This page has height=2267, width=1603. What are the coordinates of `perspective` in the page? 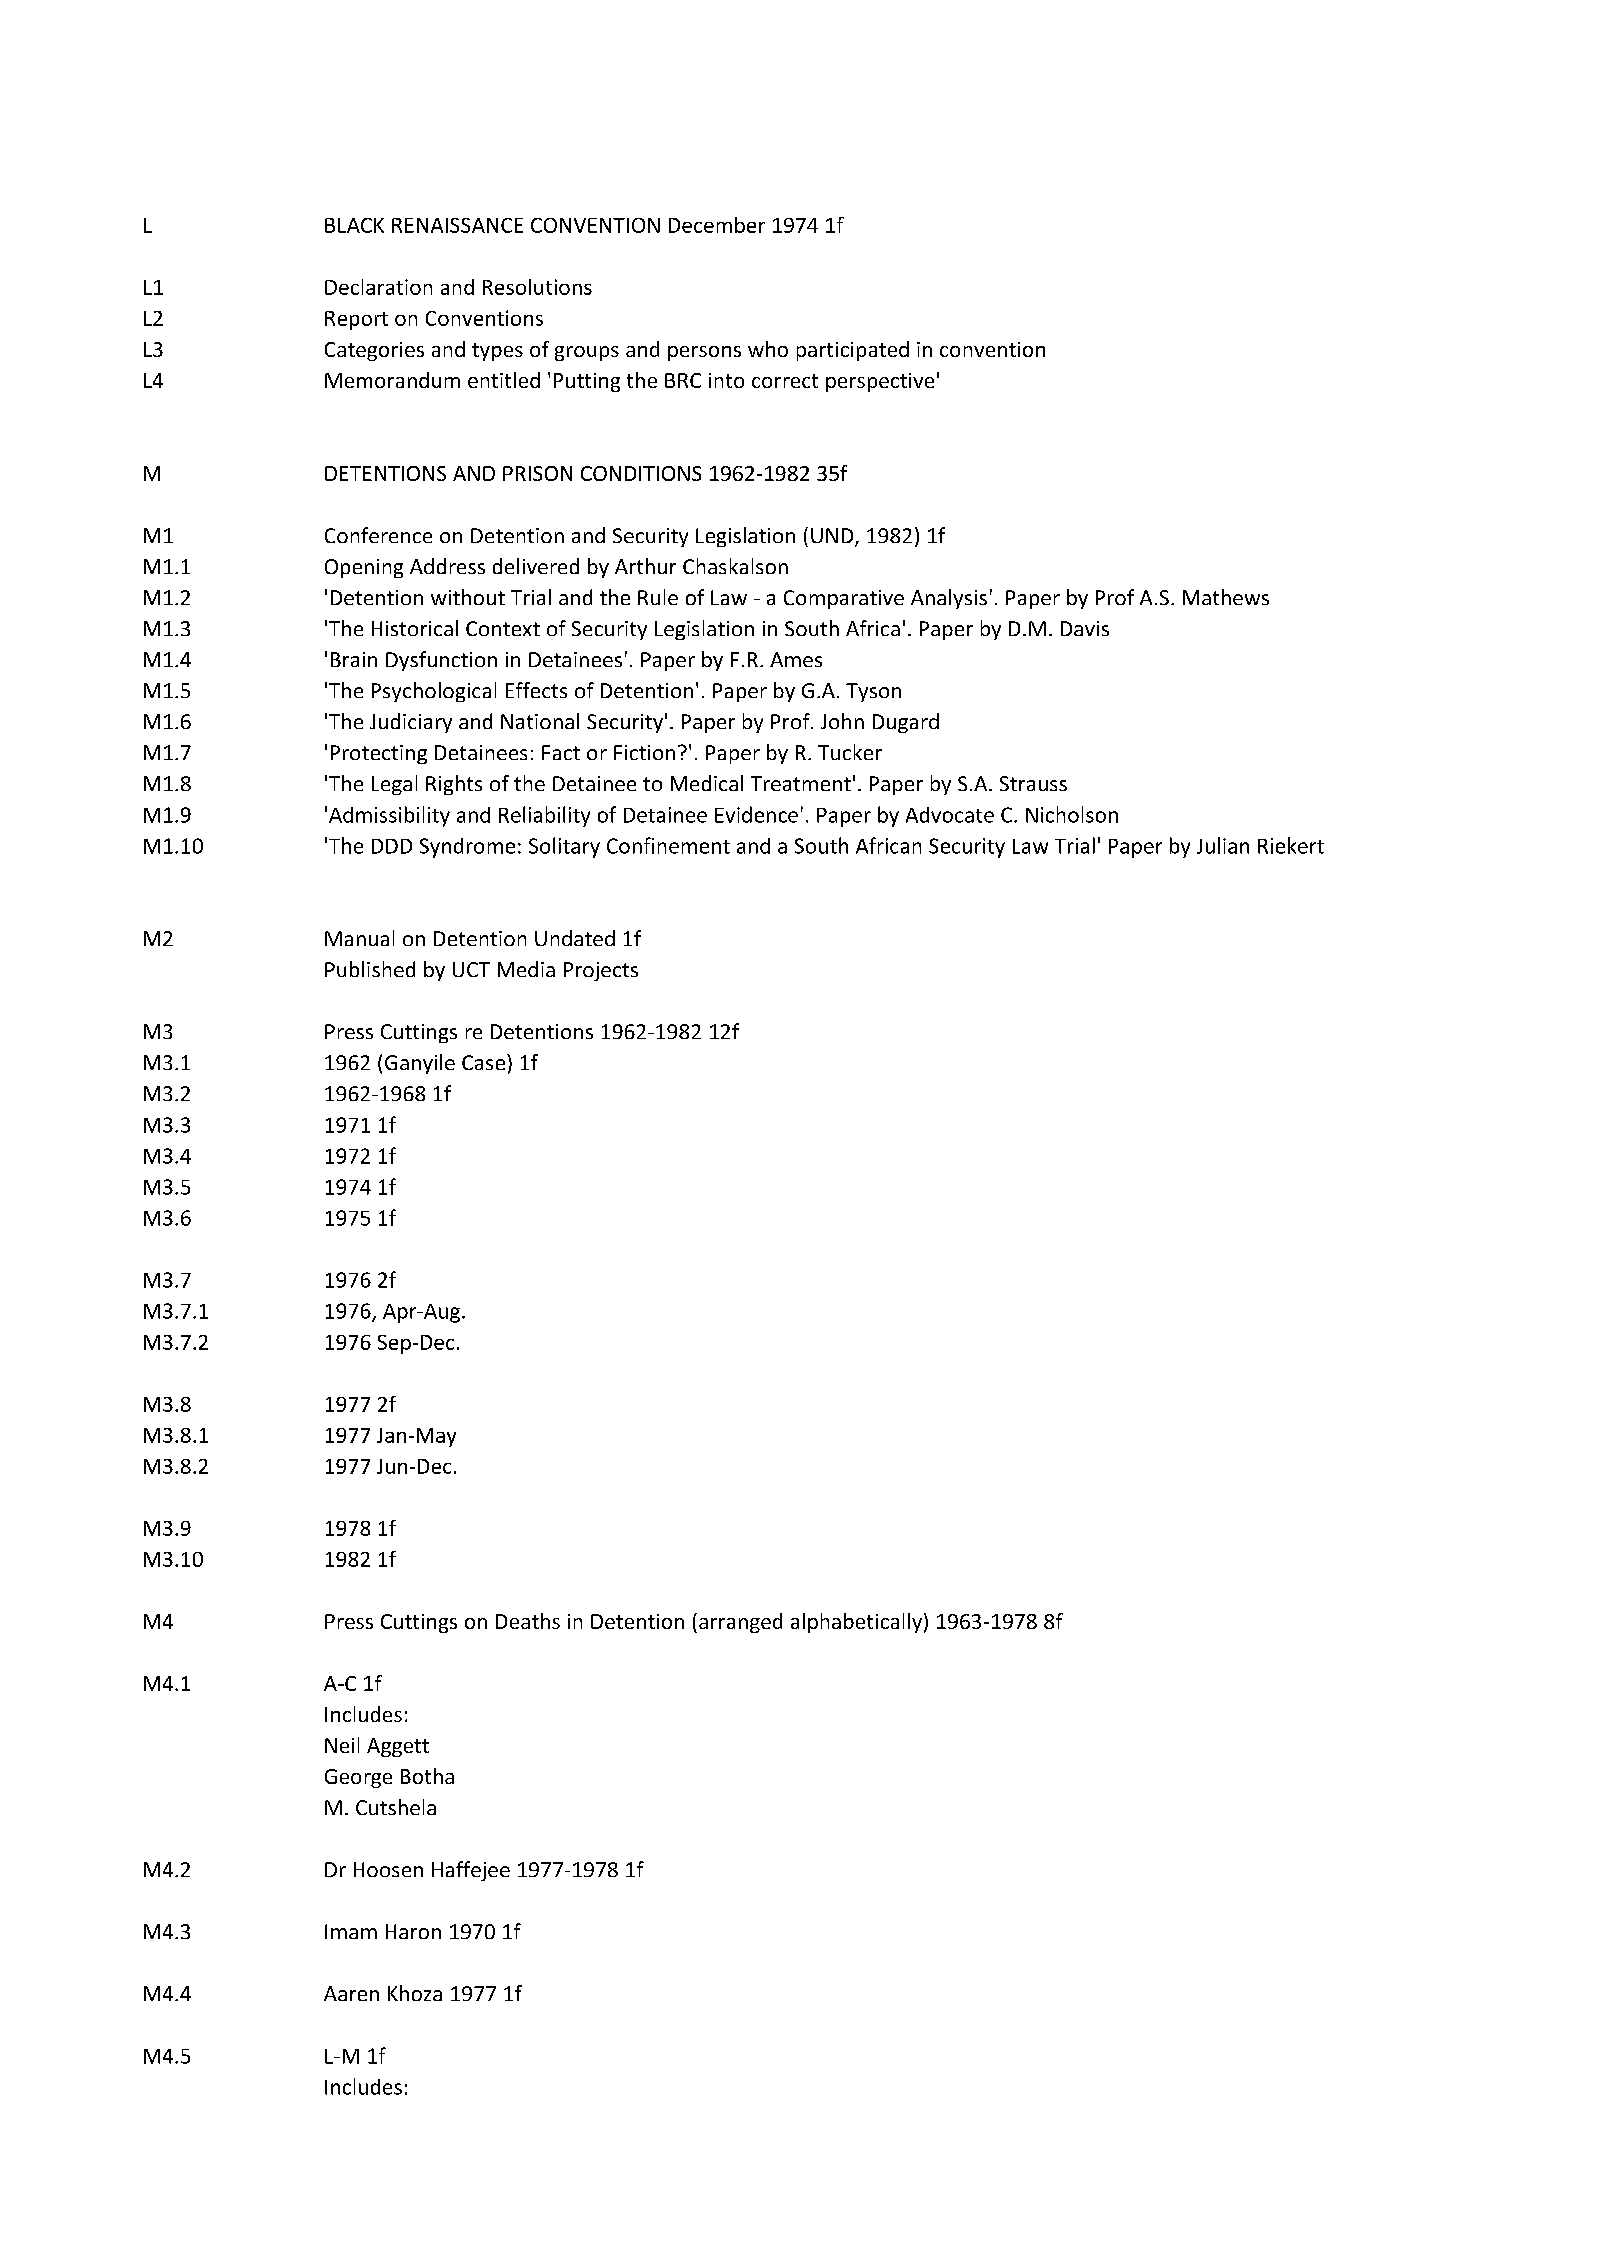 It's located at (880, 382).
